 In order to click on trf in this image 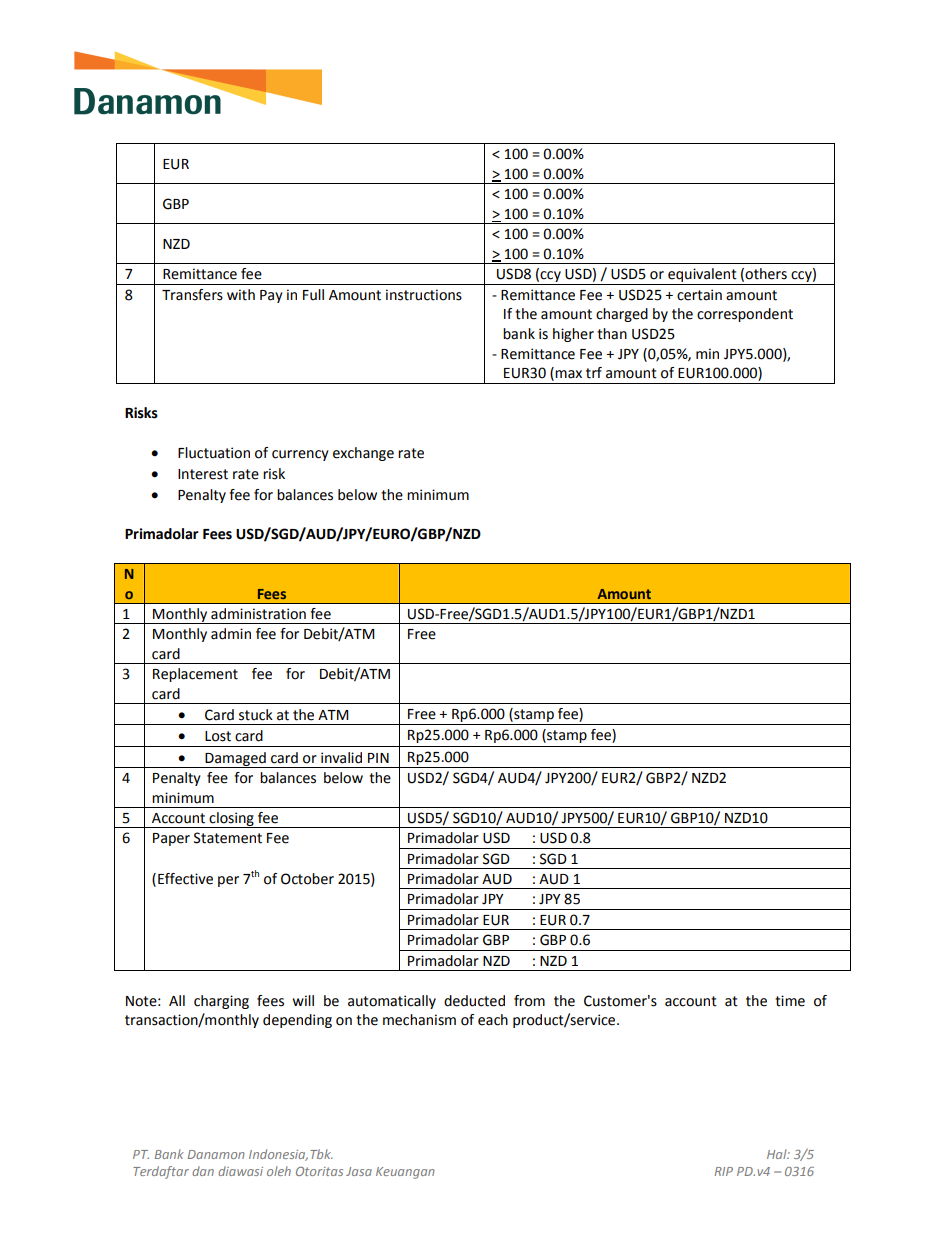, I will do `click(594, 373)`.
